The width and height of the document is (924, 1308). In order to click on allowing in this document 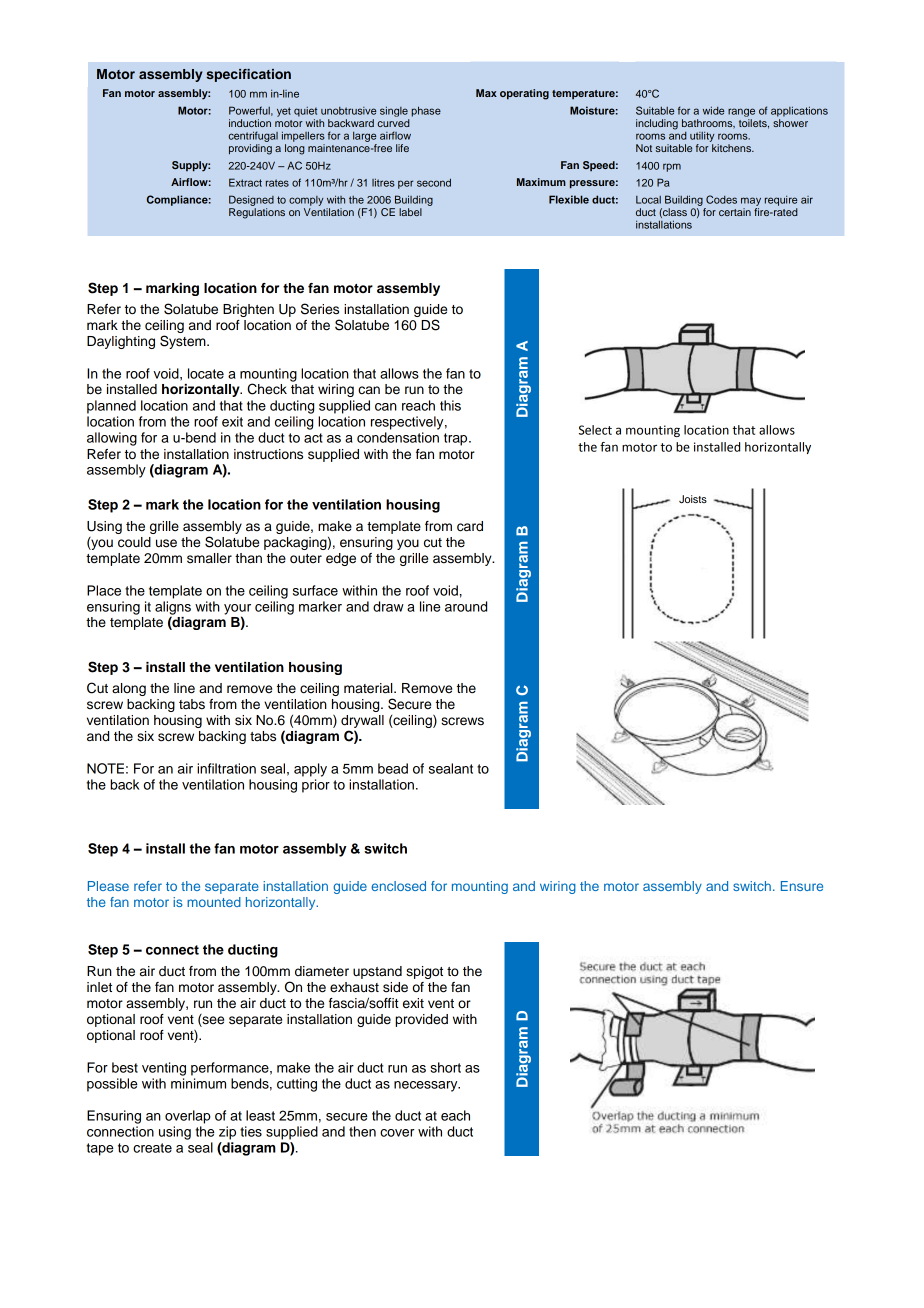, I will do `click(112, 439)`.
